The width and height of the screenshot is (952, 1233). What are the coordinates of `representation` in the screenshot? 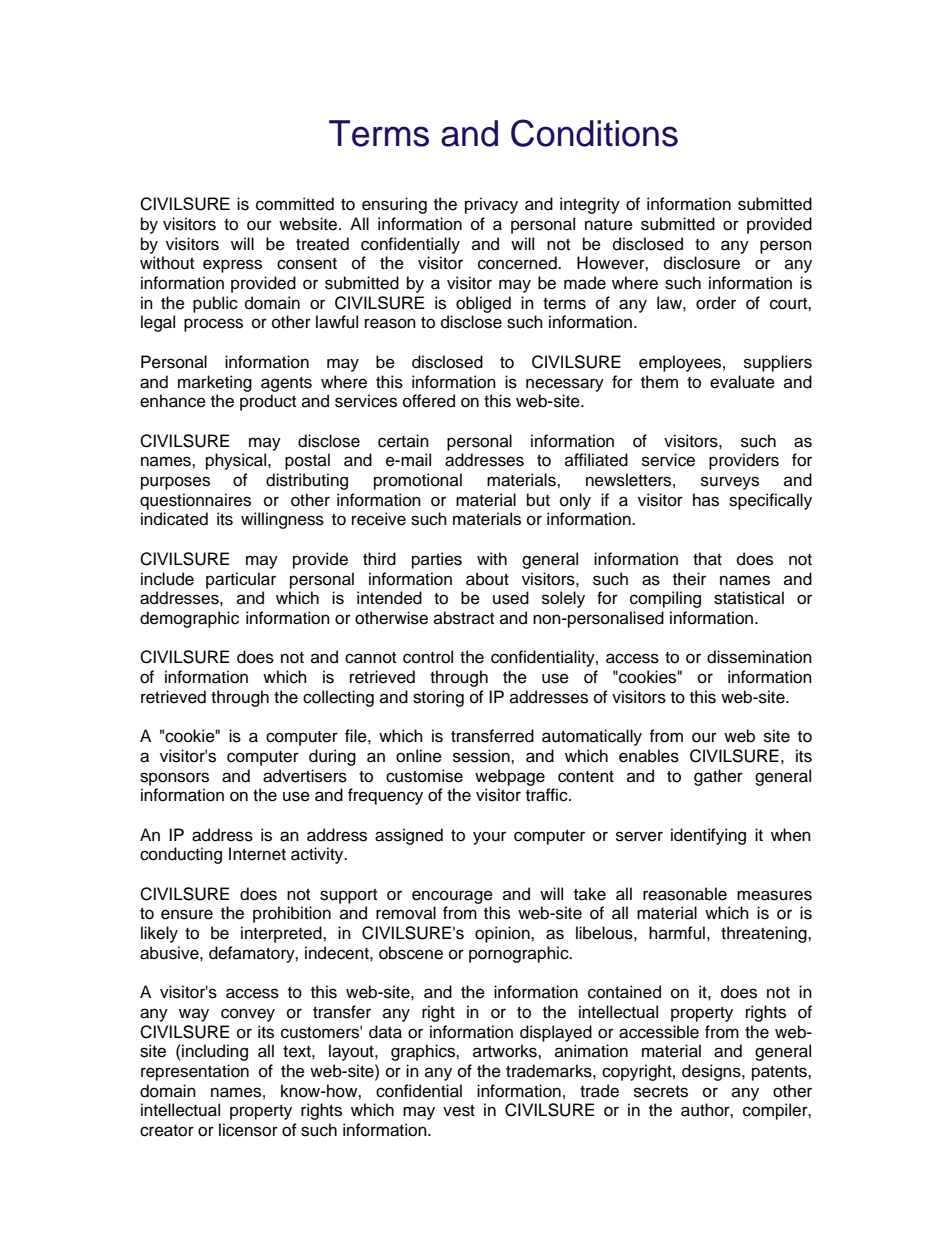 It's located at (195, 1072).
